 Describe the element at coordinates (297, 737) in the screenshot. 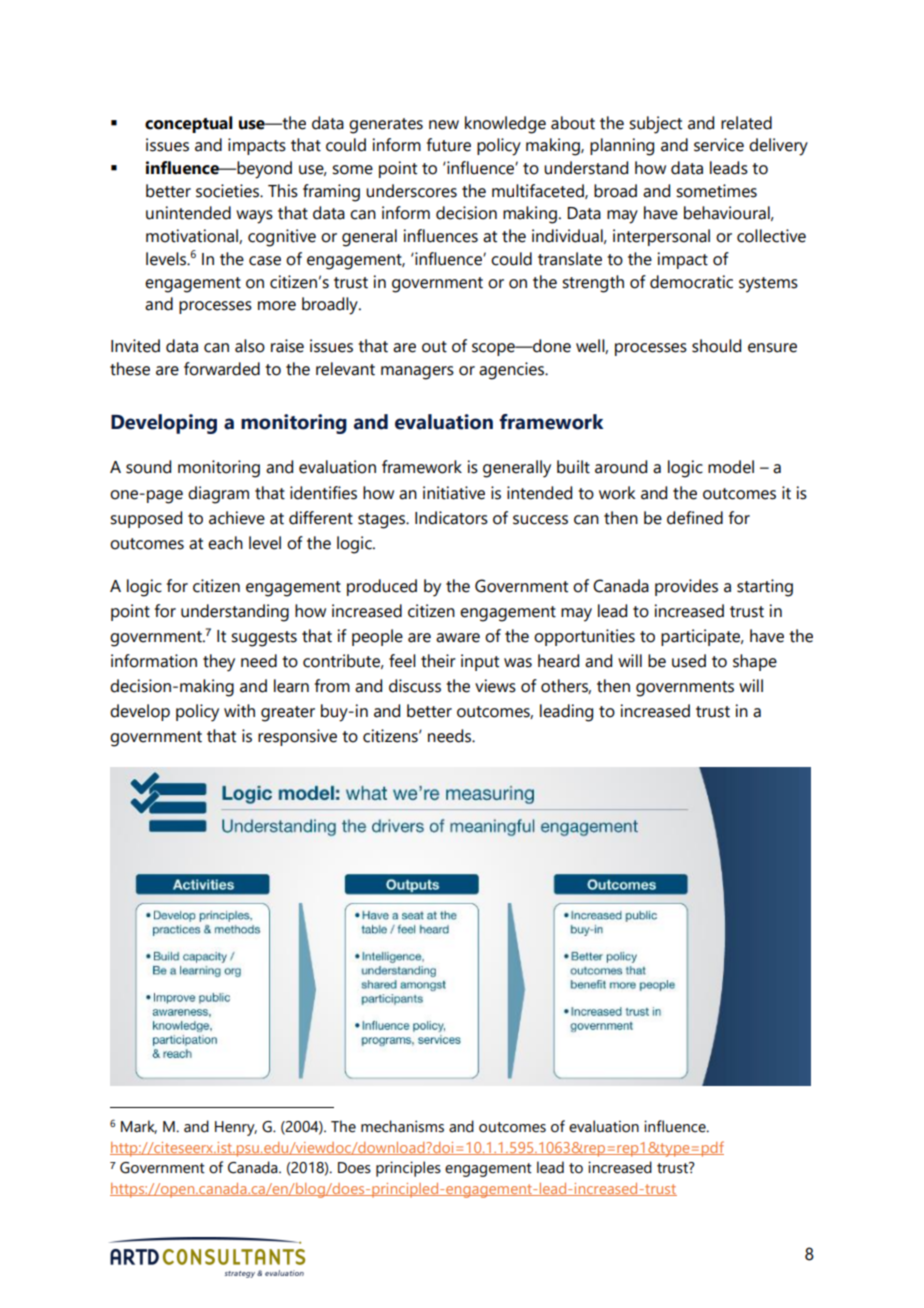

I see `responsive` at that location.
